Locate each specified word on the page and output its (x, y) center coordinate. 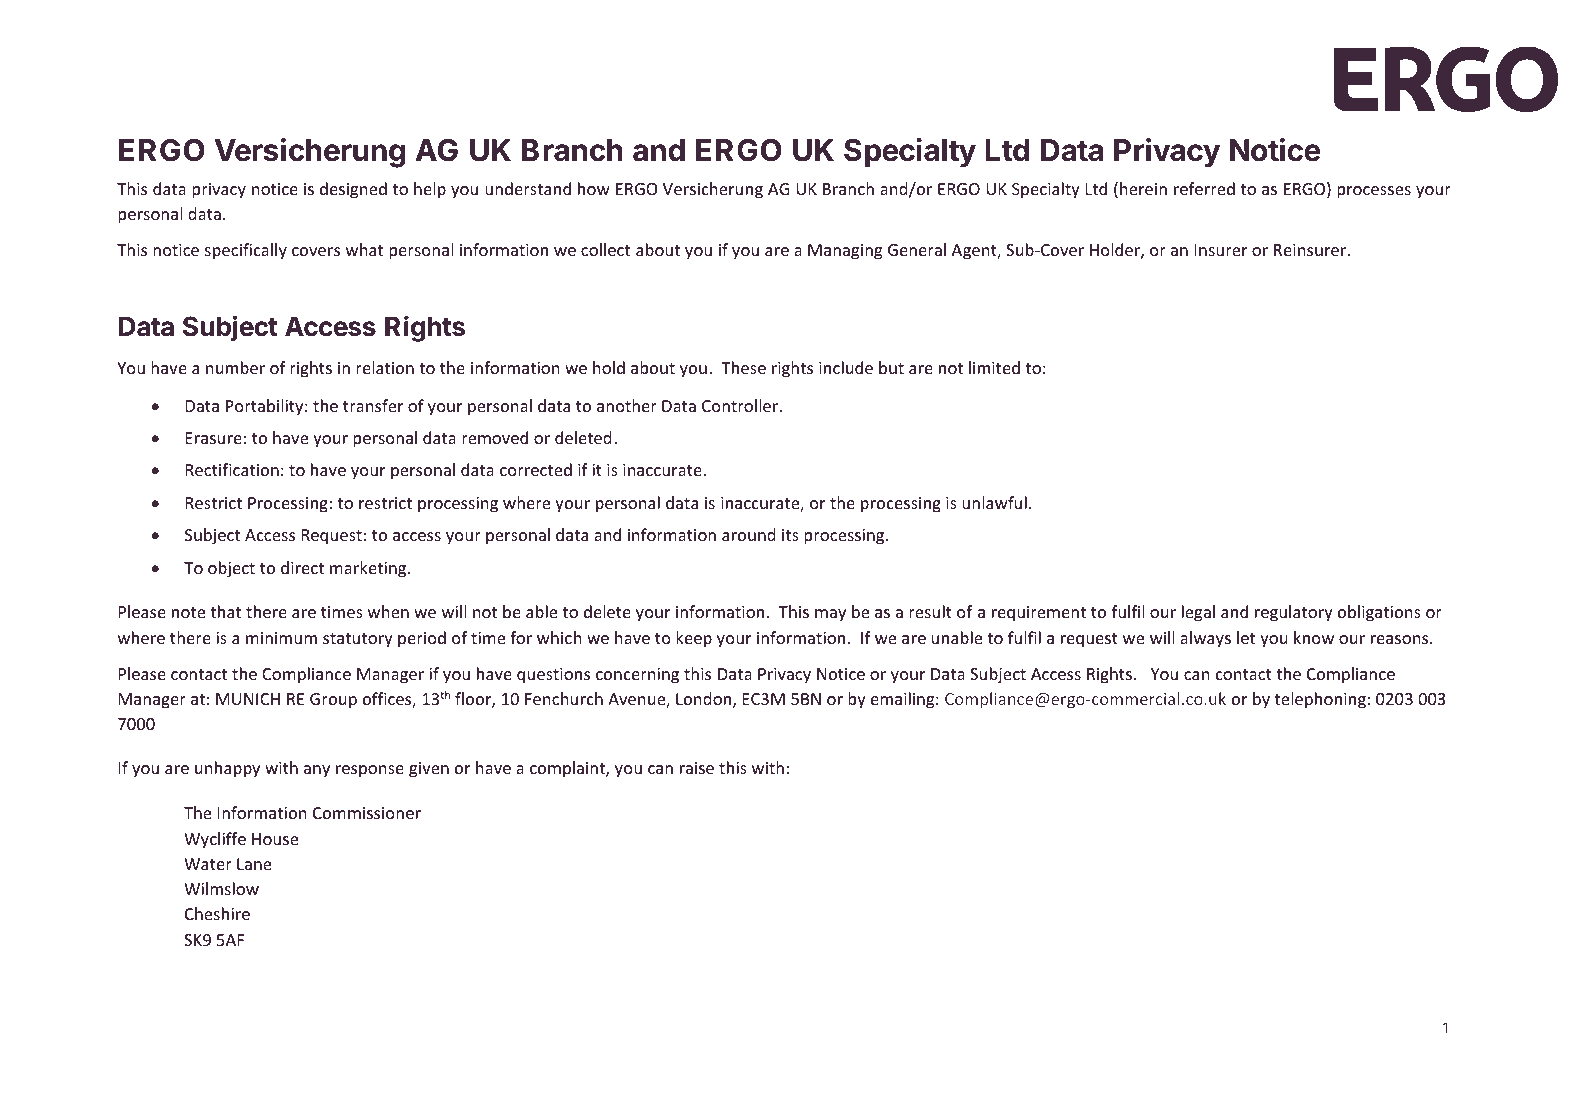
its (790, 535)
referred (1204, 188)
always (1205, 639)
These (743, 367)
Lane (254, 864)
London (705, 700)
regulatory (1294, 613)
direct (302, 567)
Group (333, 701)
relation (385, 367)
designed (353, 190)
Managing (845, 252)
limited (994, 367)
